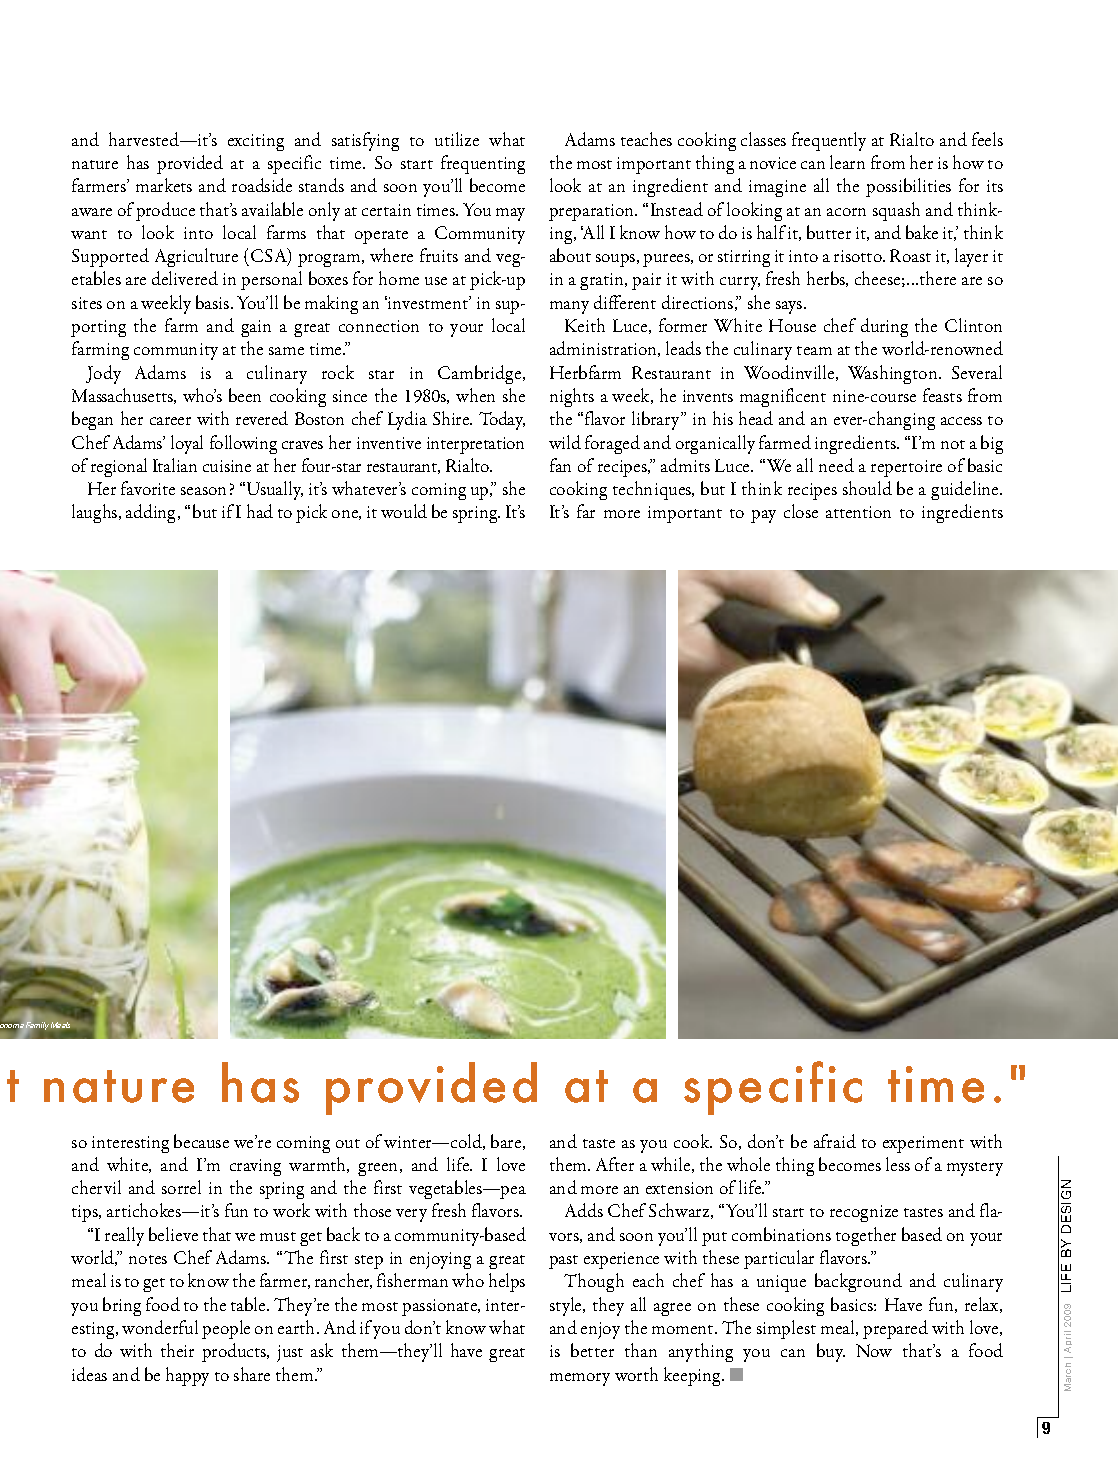  What do you see at coordinates (483, 164) in the screenshot?
I see `frequenting` at bounding box center [483, 164].
